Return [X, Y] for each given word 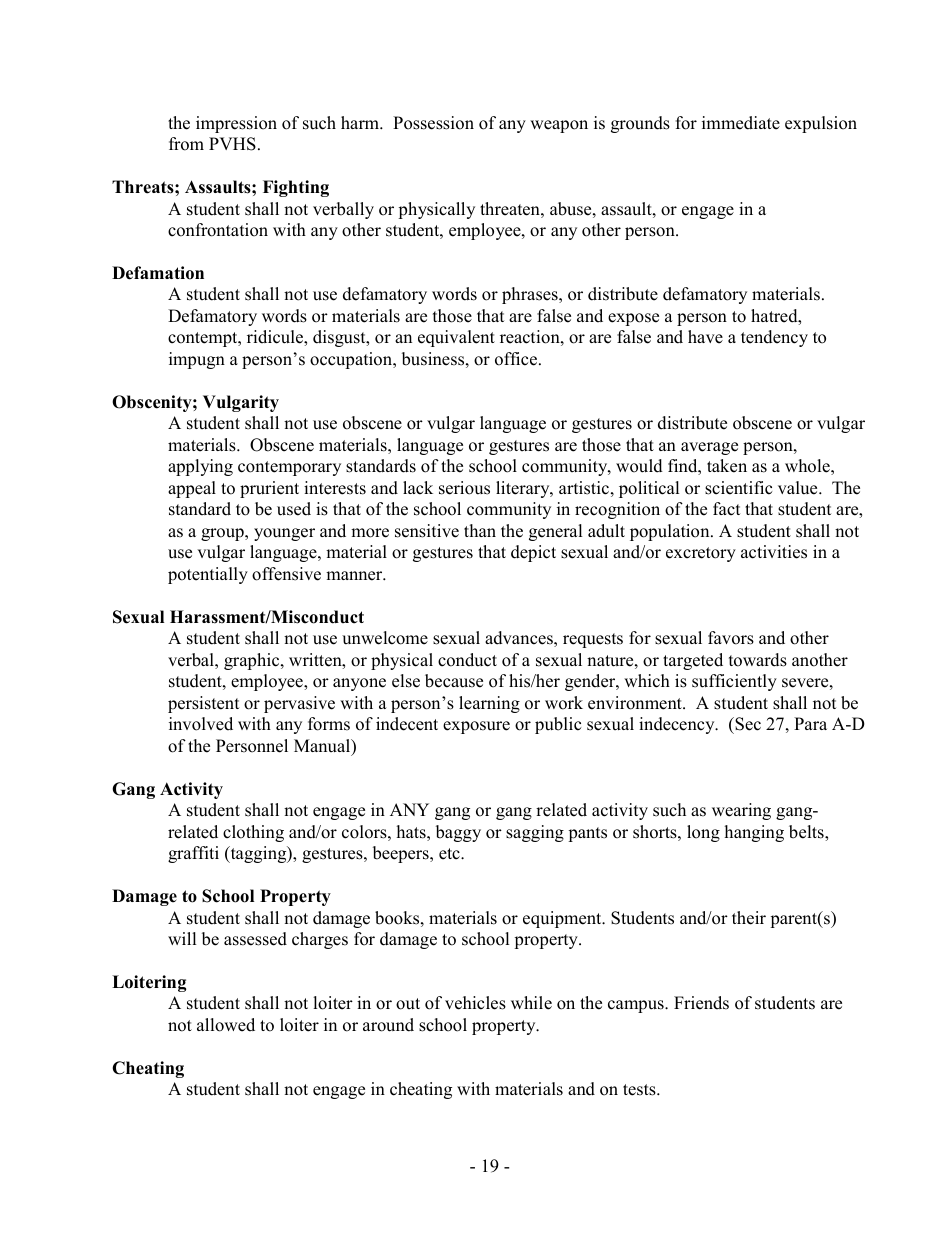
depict [533, 553]
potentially [208, 575]
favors [731, 638]
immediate [741, 123]
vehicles [475, 1003]
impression [236, 124]
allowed [226, 1025]
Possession [433, 123]
